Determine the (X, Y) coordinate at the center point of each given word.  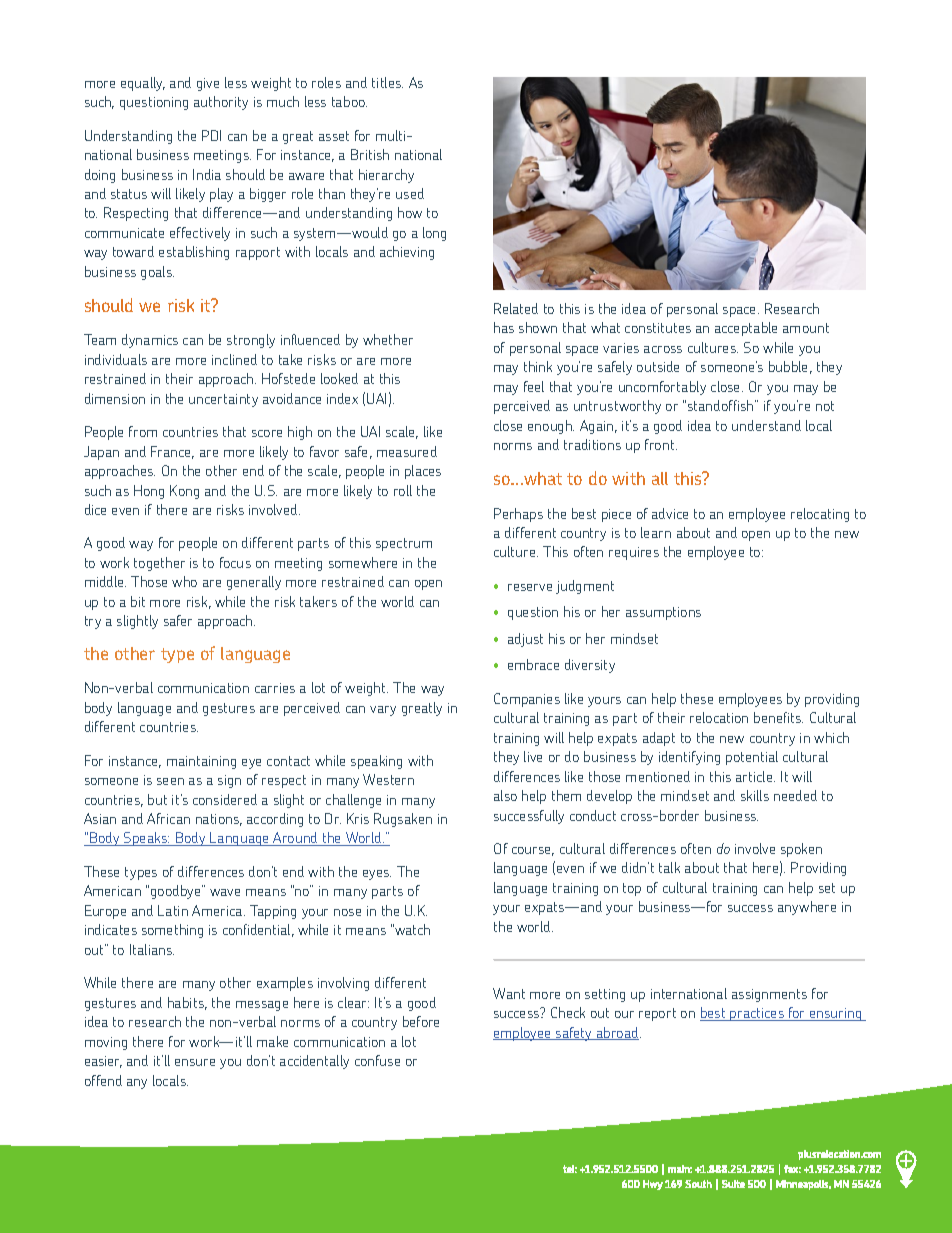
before (421, 1021)
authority (221, 103)
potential (752, 758)
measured (407, 451)
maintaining (201, 762)
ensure (195, 1062)
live (533, 756)
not (825, 406)
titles (387, 82)
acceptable (746, 329)
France (172, 452)
